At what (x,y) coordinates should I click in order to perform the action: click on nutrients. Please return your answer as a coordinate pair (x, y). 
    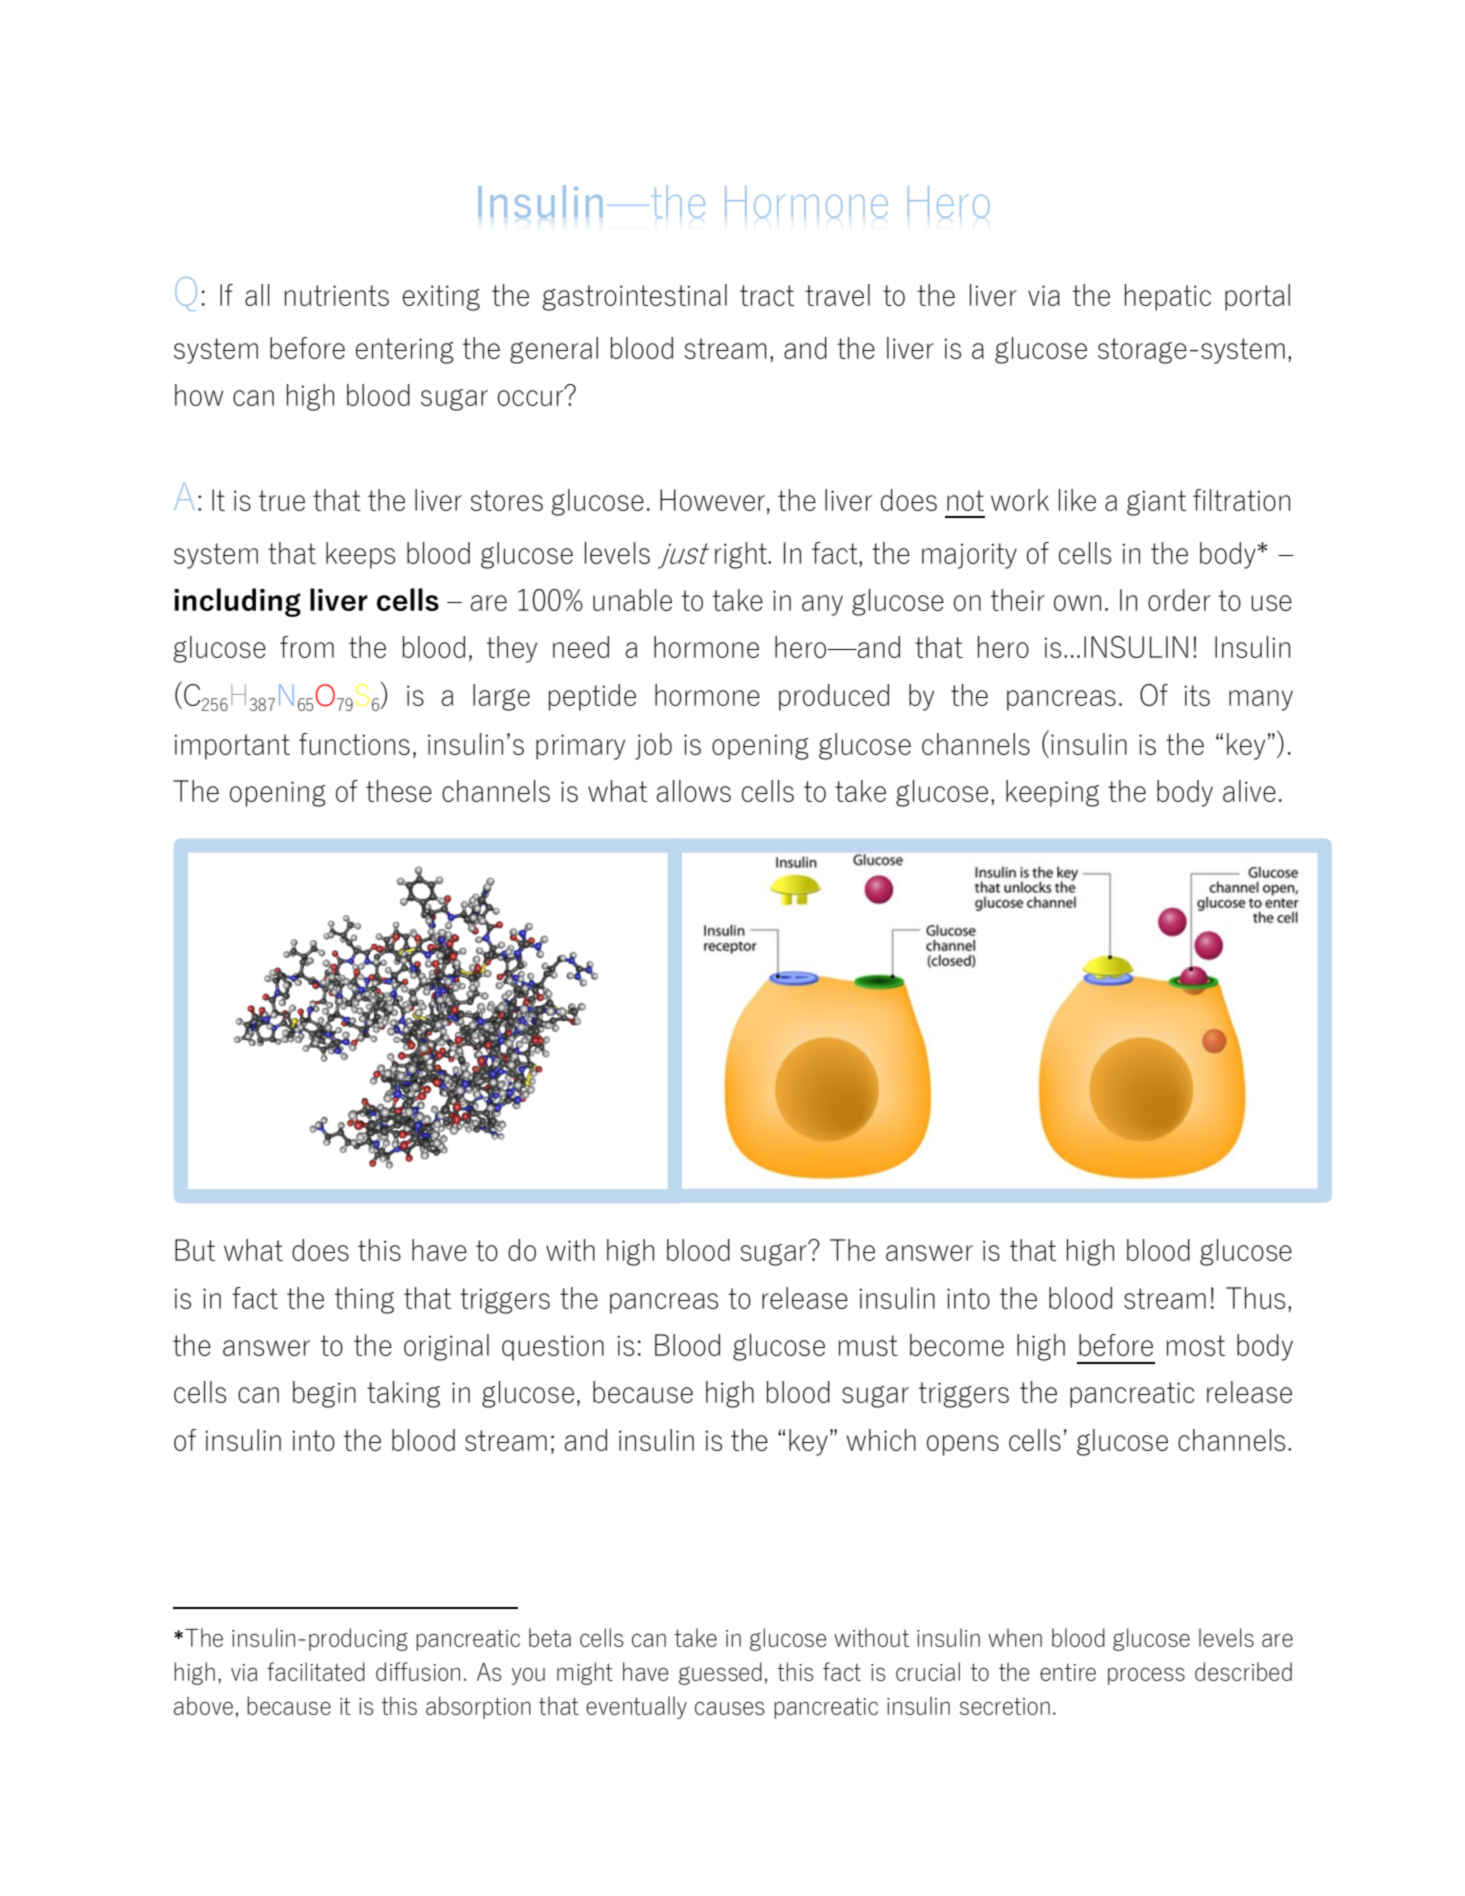
    Looking at the image, I should click on (337, 295).
